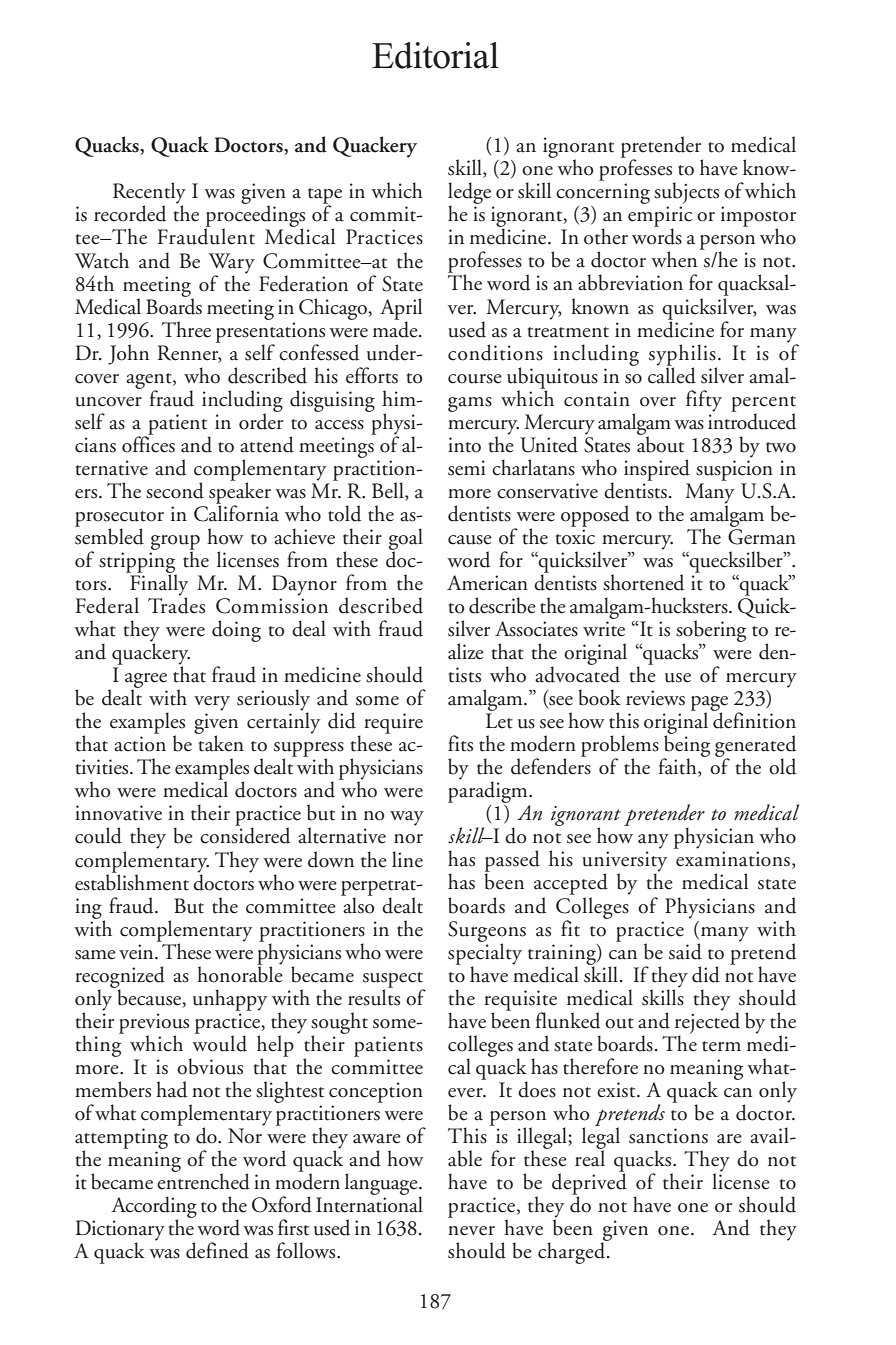 The image size is (896, 1345). What do you see at coordinates (686, 194) in the document?
I see `subjects` at bounding box center [686, 194].
